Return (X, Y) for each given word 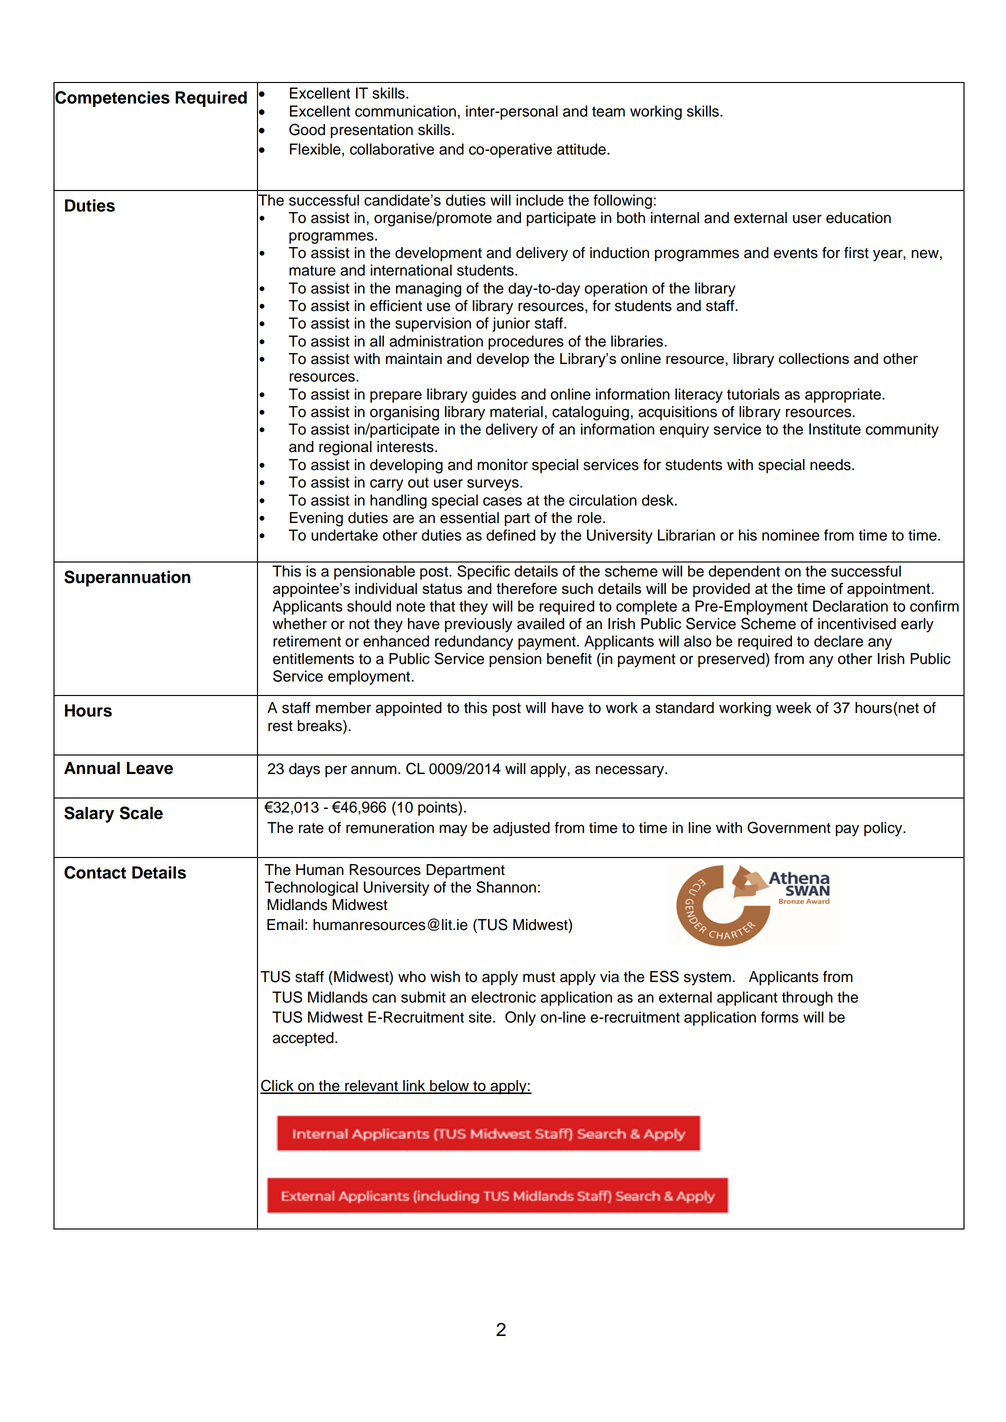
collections (814, 358)
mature (312, 270)
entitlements (313, 659)
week (793, 708)
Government (789, 827)
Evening (316, 519)
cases (502, 501)
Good (307, 129)
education (858, 218)
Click (278, 1086)
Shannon (506, 887)
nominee (790, 535)
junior (511, 324)
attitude (582, 149)
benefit (569, 659)
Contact (95, 872)
